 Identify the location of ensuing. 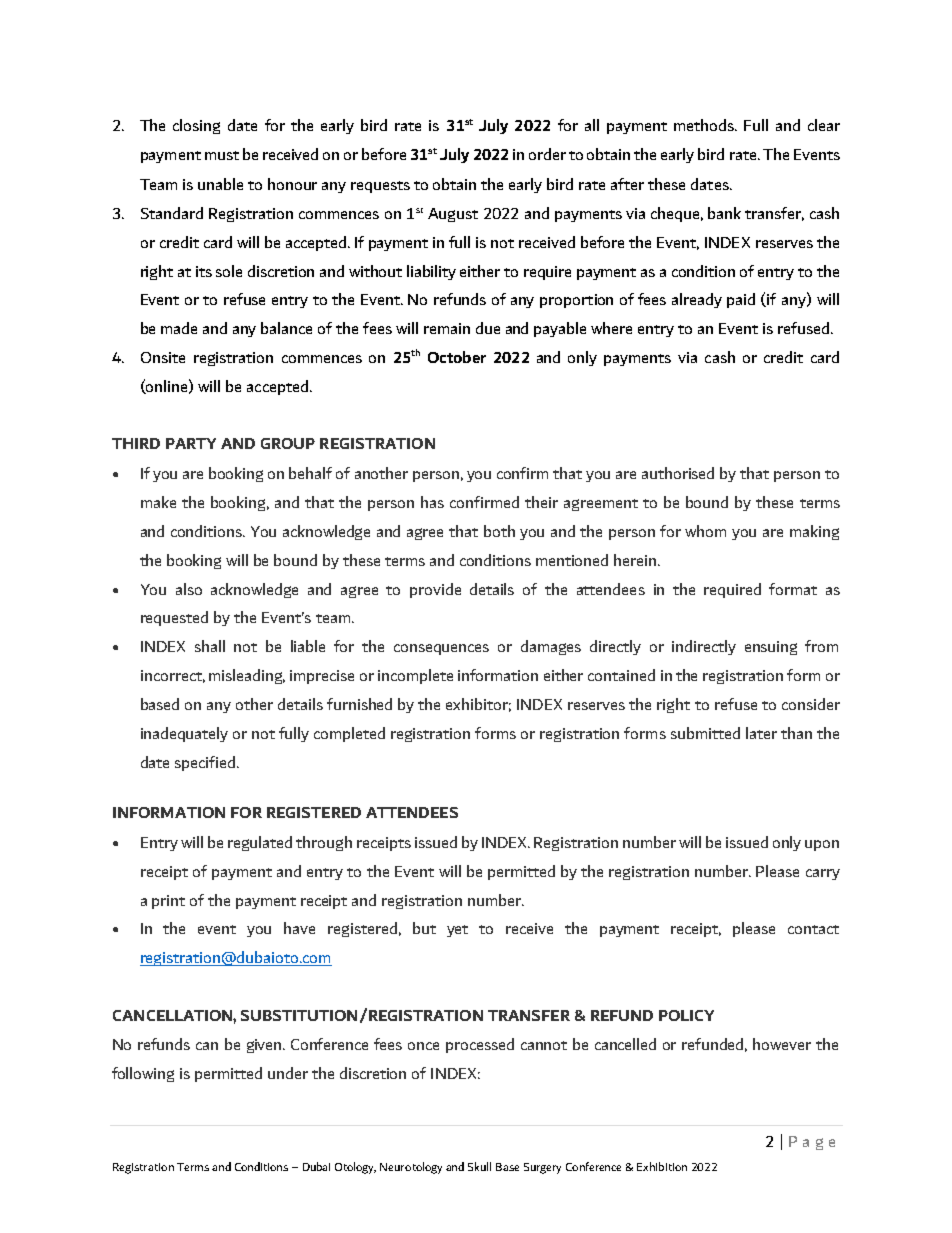
(771, 648).
